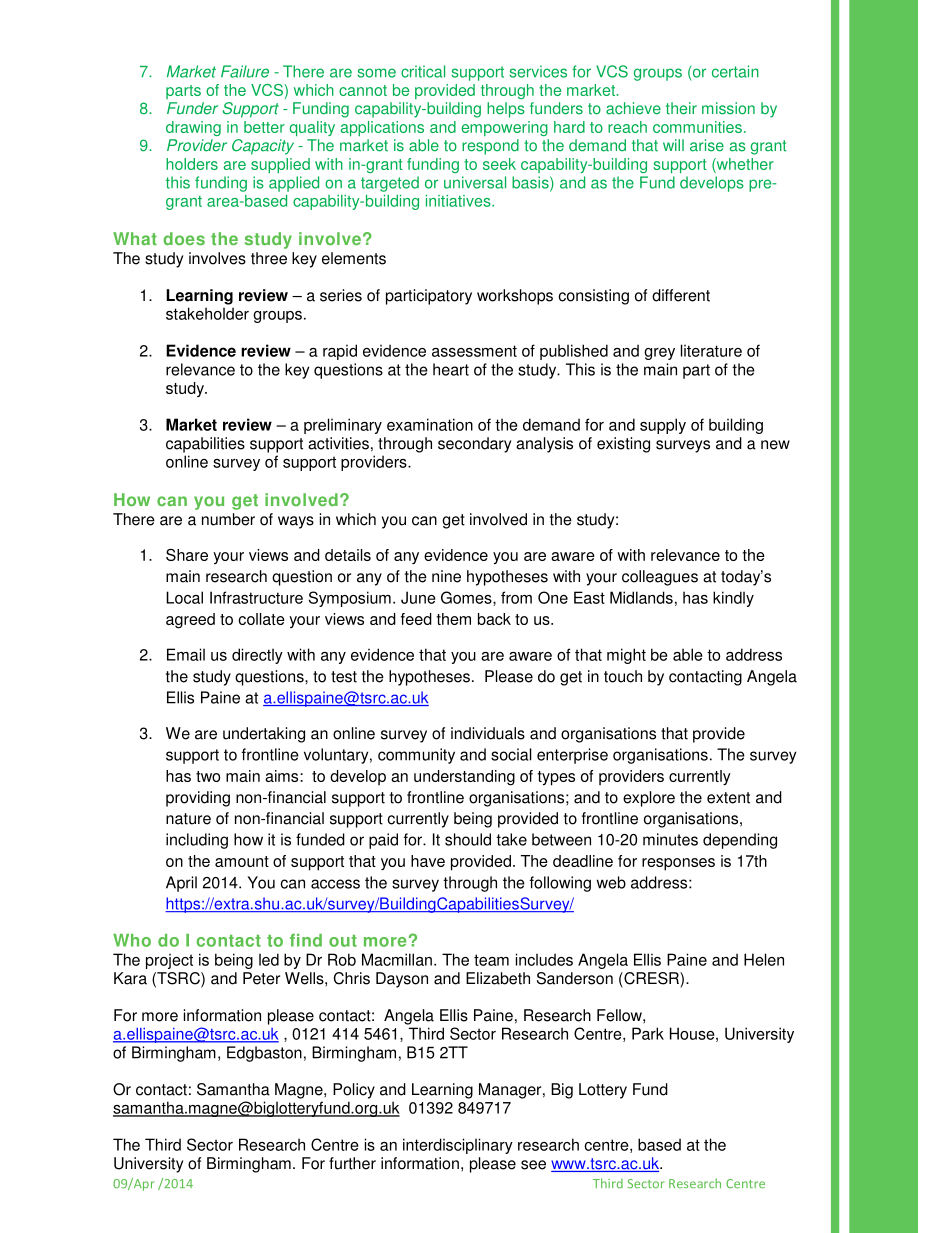 The width and height of the document is (952, 1233). What do you see at coordinates (352, 1163) in the document?
I see `further` at bounding box center [352, 1163].
